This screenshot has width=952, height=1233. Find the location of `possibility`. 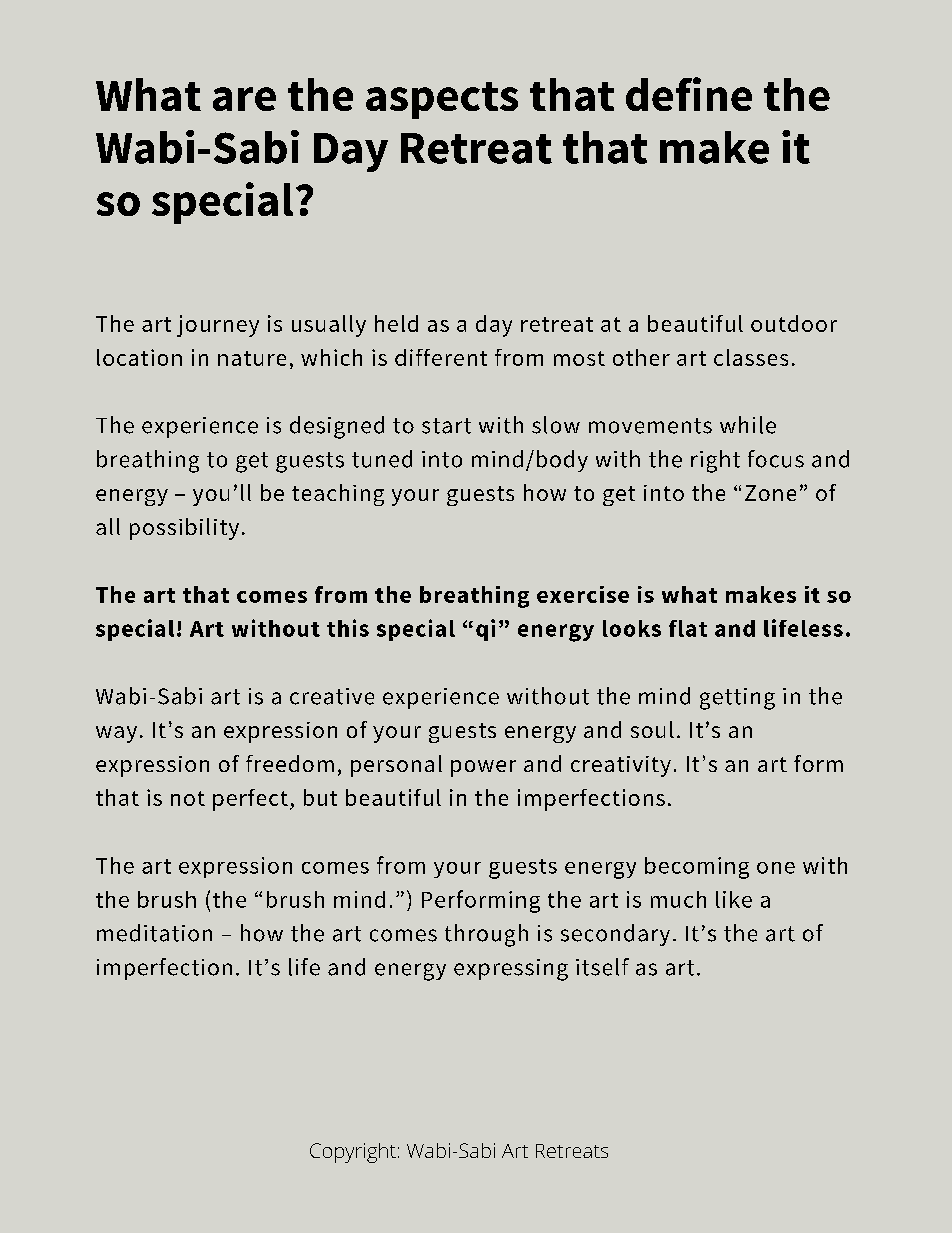

possibility is located at coordinates (184, 529).
